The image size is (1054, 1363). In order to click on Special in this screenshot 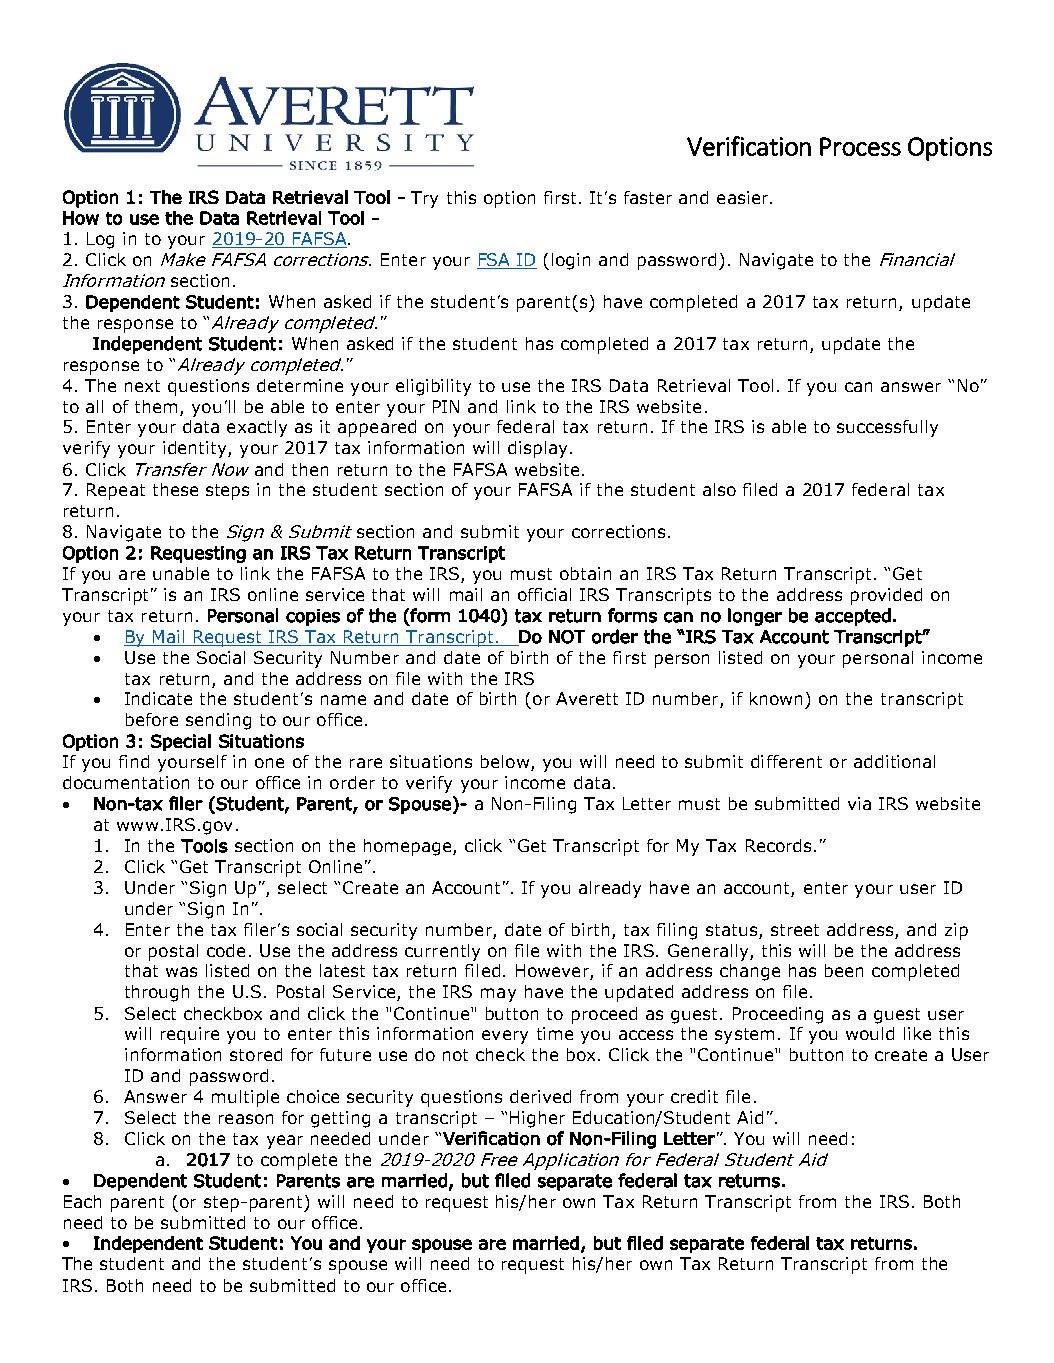, I will do `click(181, 742)`.
